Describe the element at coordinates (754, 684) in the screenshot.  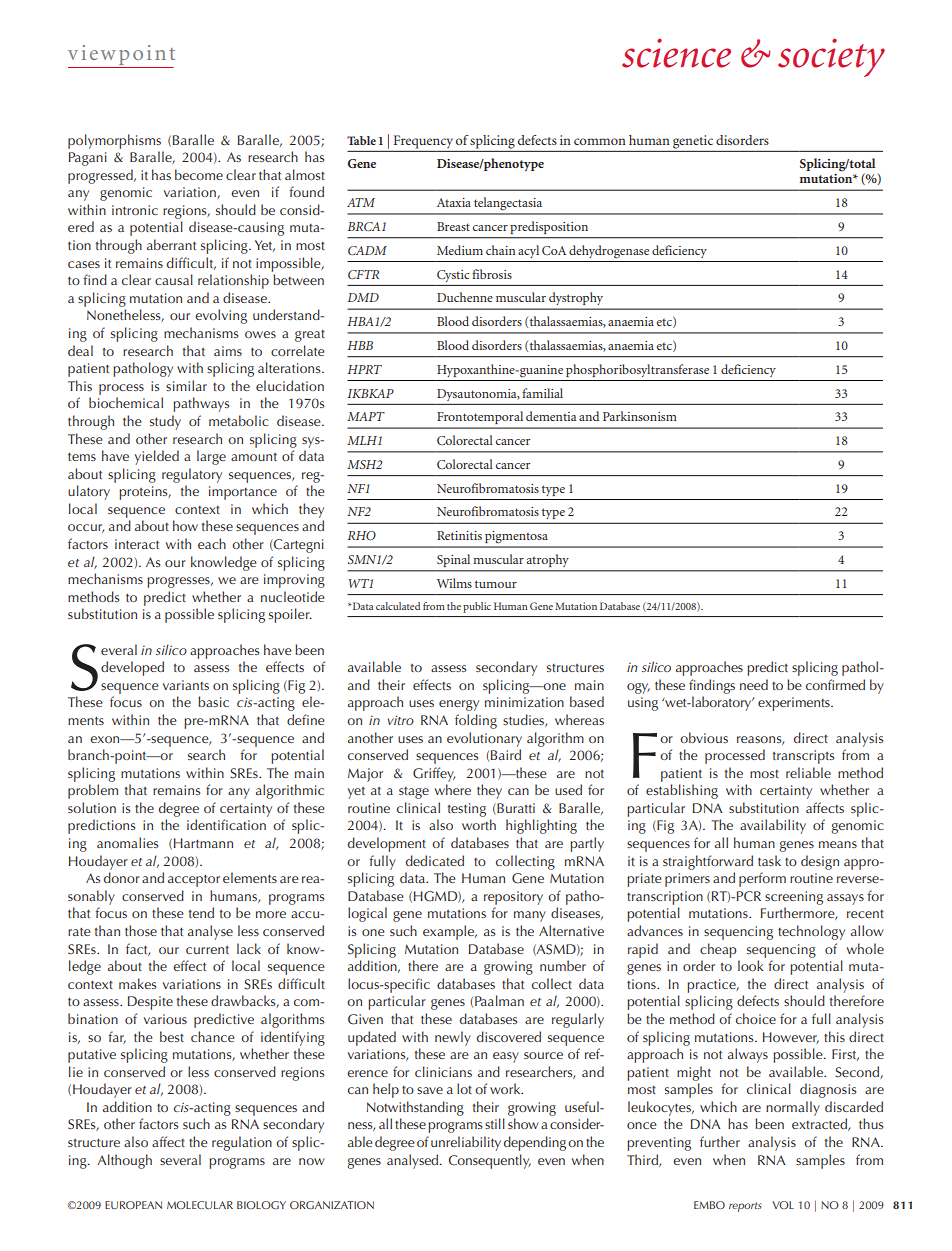
I see `need` at that location.
